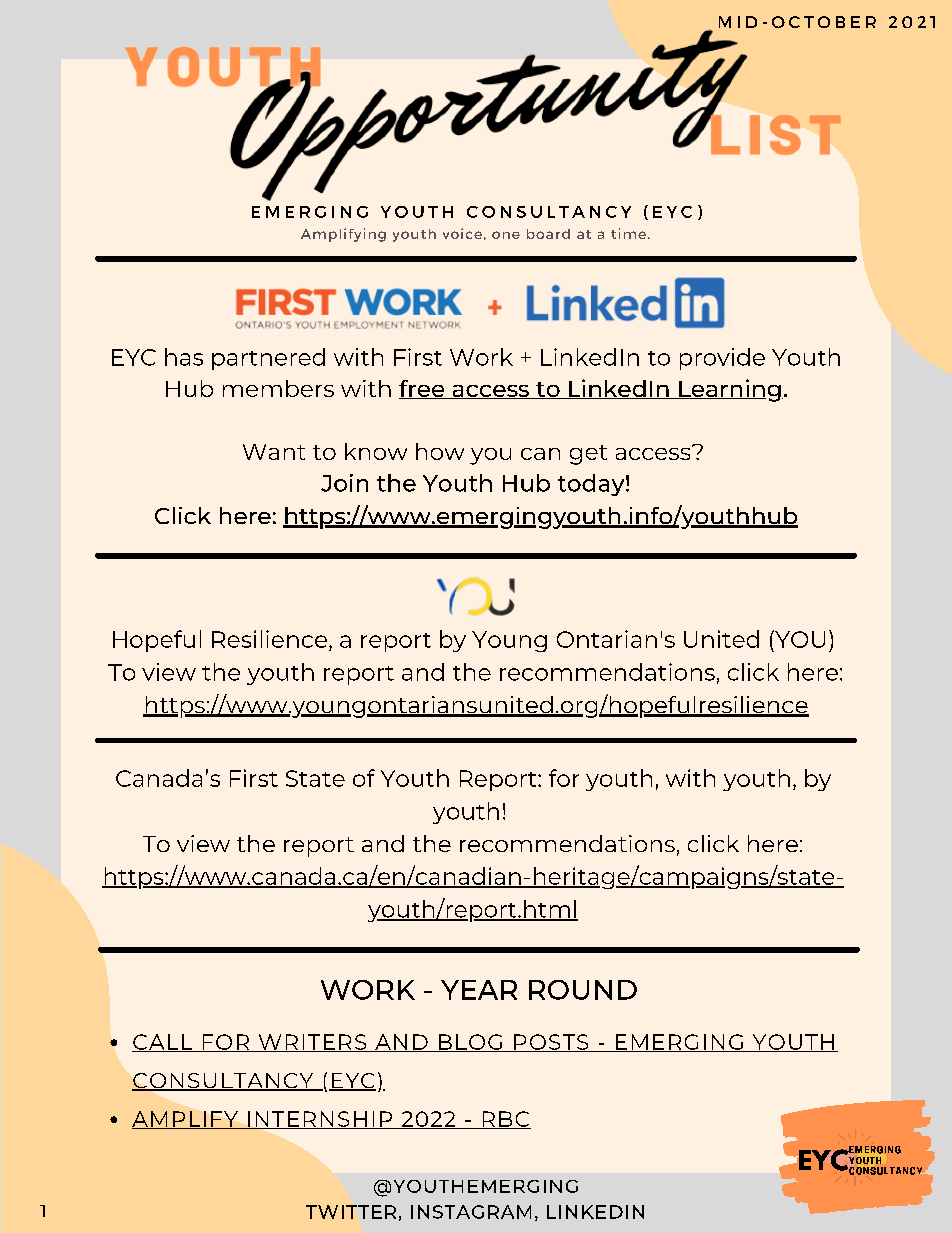 The width and height of the screenshot is (952, 1233). I want to click on voice, so click(462, 233).
